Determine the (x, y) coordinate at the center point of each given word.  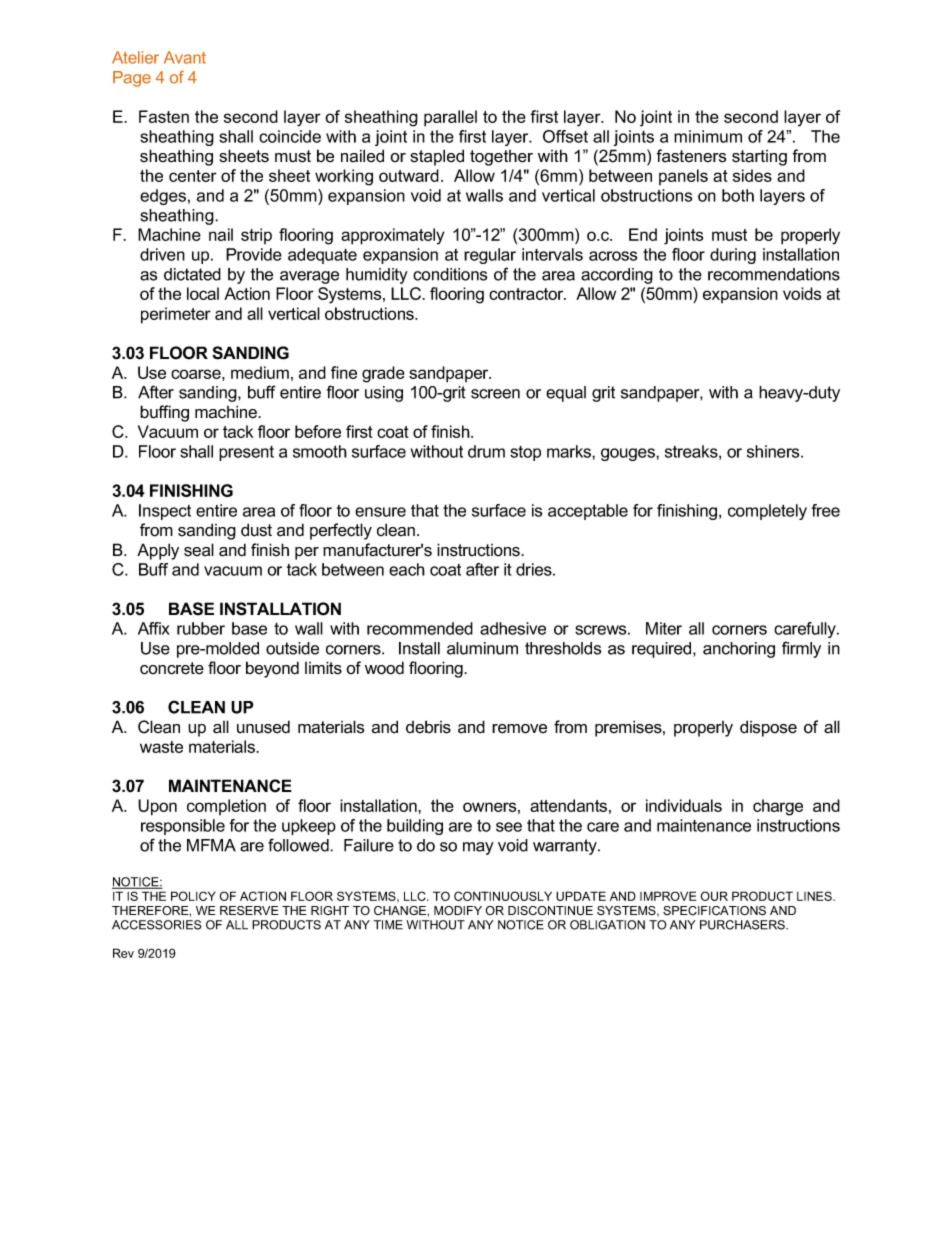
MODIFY (458, 910)
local (203, 293)
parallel (450, 118)
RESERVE (249, 910)
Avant (185, 57)
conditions (450, 274)
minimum (708, 136)
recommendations (774, 274)
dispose (768, 728)
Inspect (165, 512)
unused (263, 727)
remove (519, 729)
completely (767, 512)
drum (486, 451)
